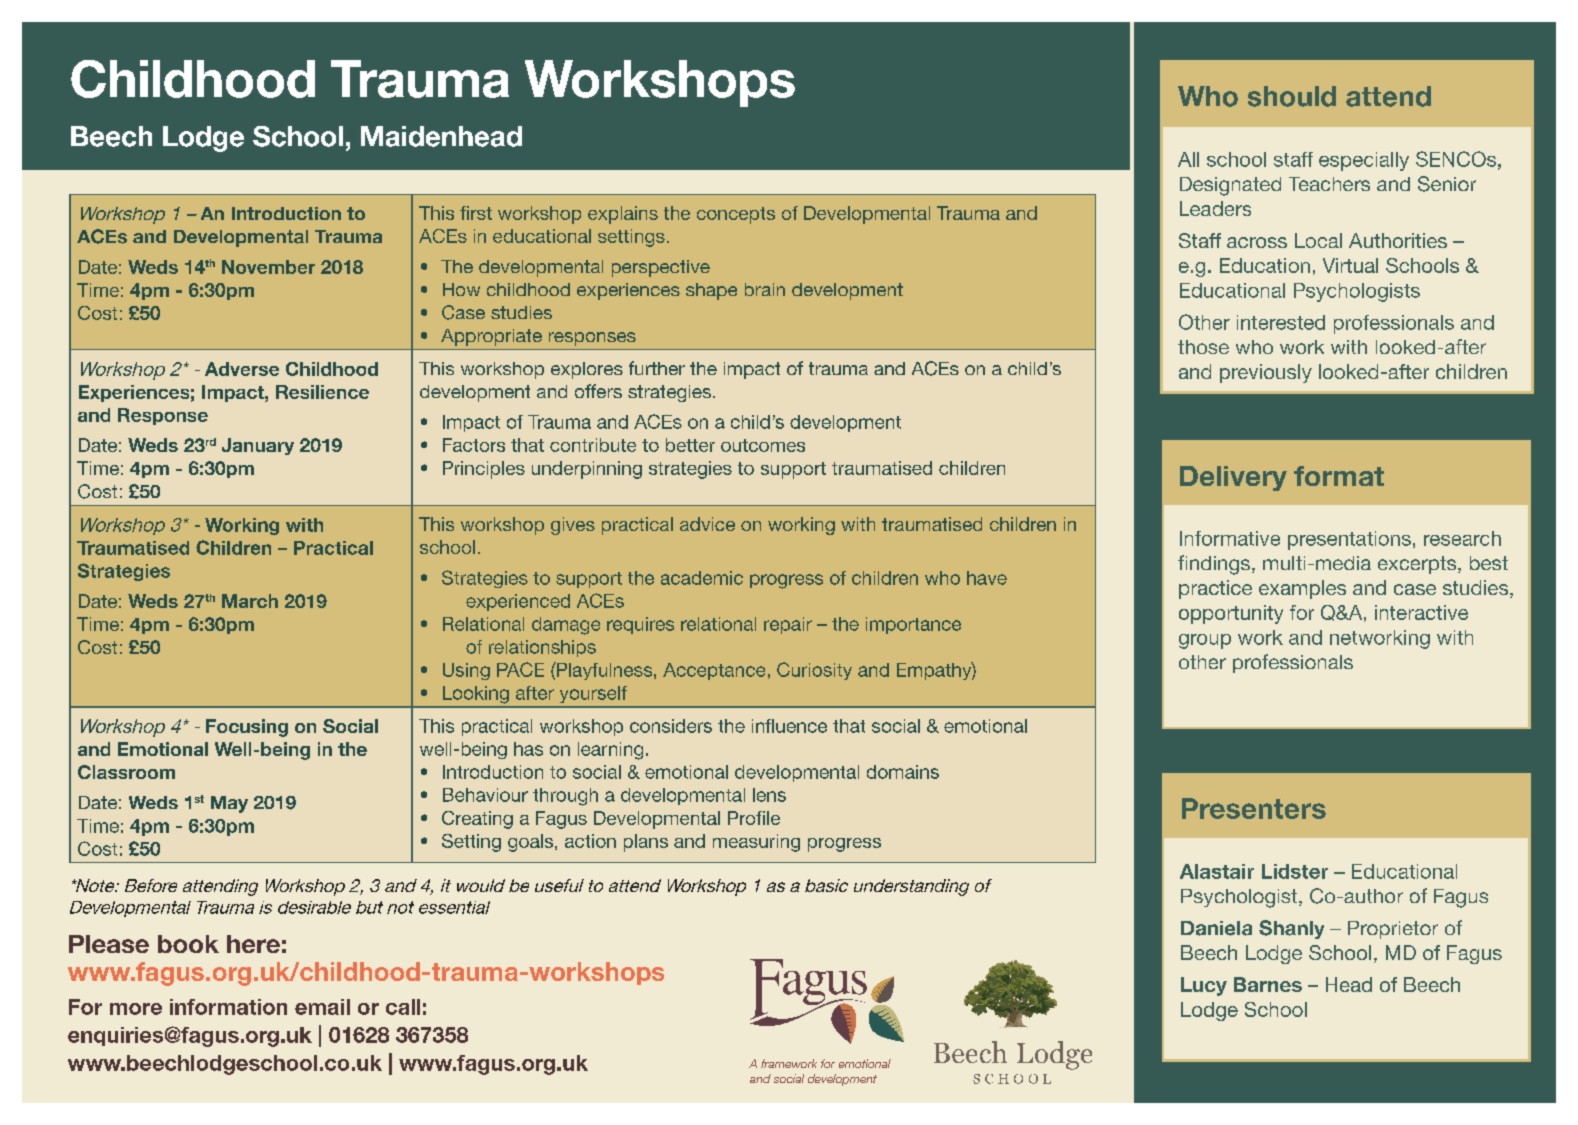 The height and width of the document is (1125, 1578). I want to click on outcomes, so click(763, 445).
